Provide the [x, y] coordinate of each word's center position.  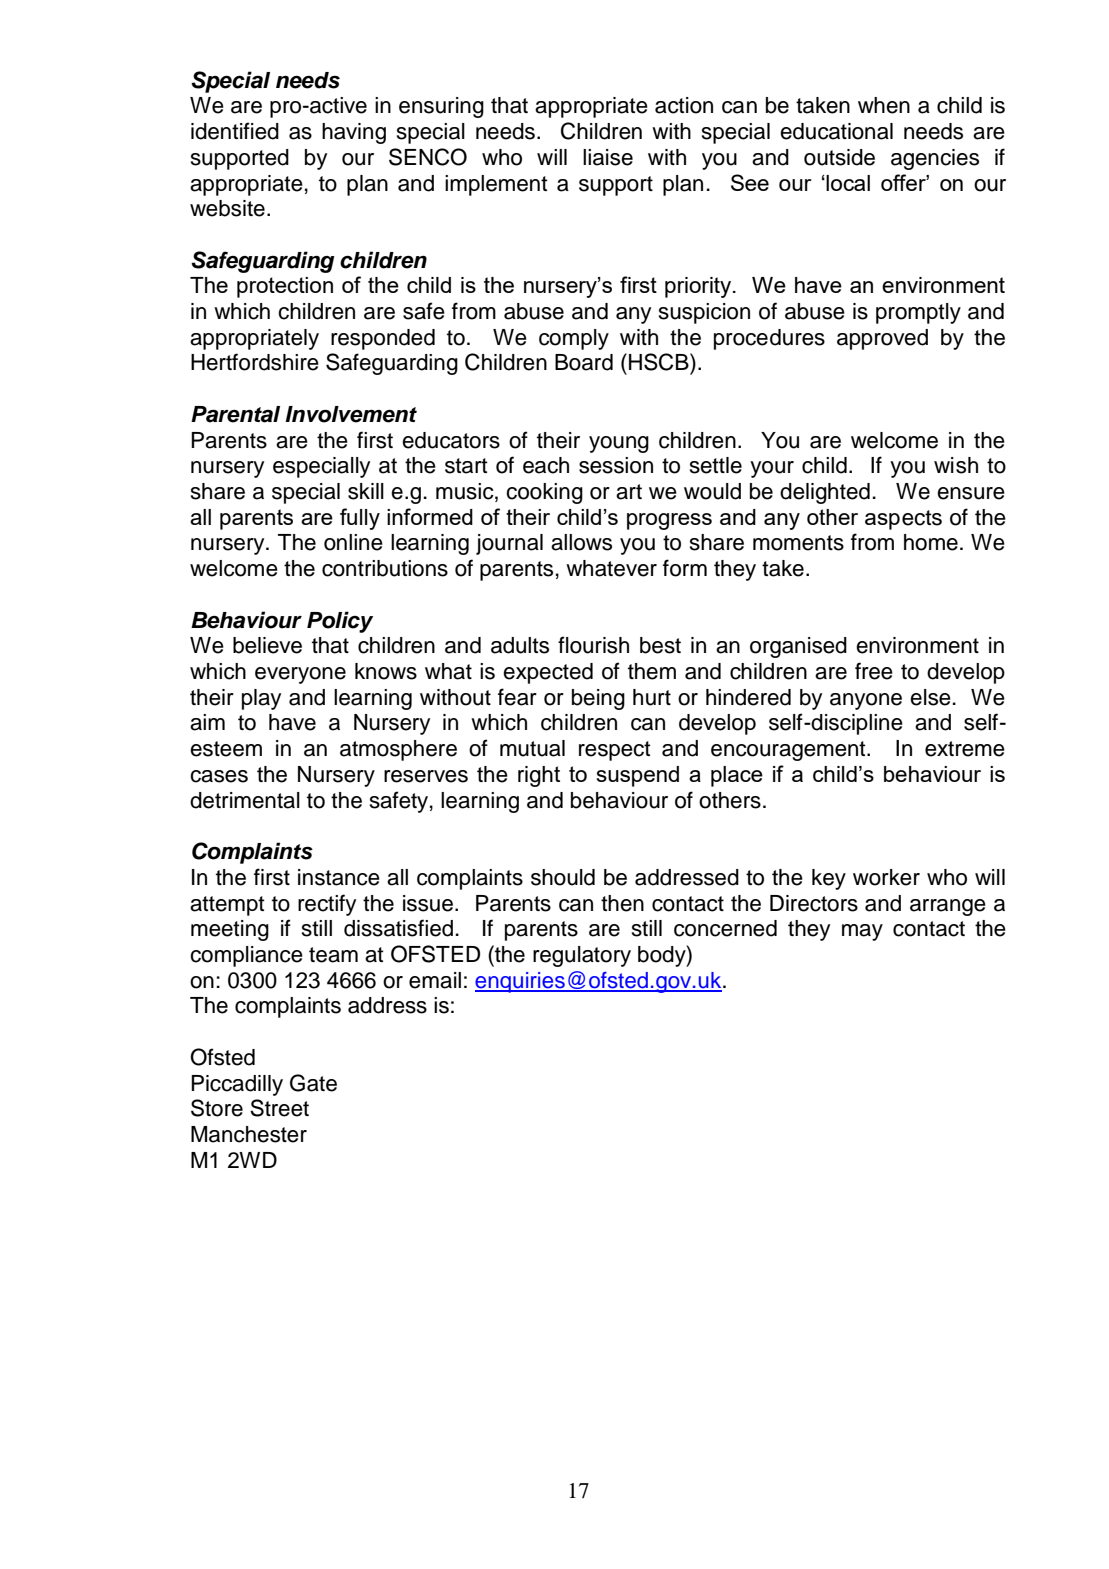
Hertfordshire [255, 362]
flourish [593, 645]
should [563, 877]
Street [279, 1108]
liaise [608, 157]
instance [339, 877]
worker [886, 877]
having [354, 133]
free [874, 671]
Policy [340, 622]
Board [584, 362]
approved [882, 339]
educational [836, 131]
